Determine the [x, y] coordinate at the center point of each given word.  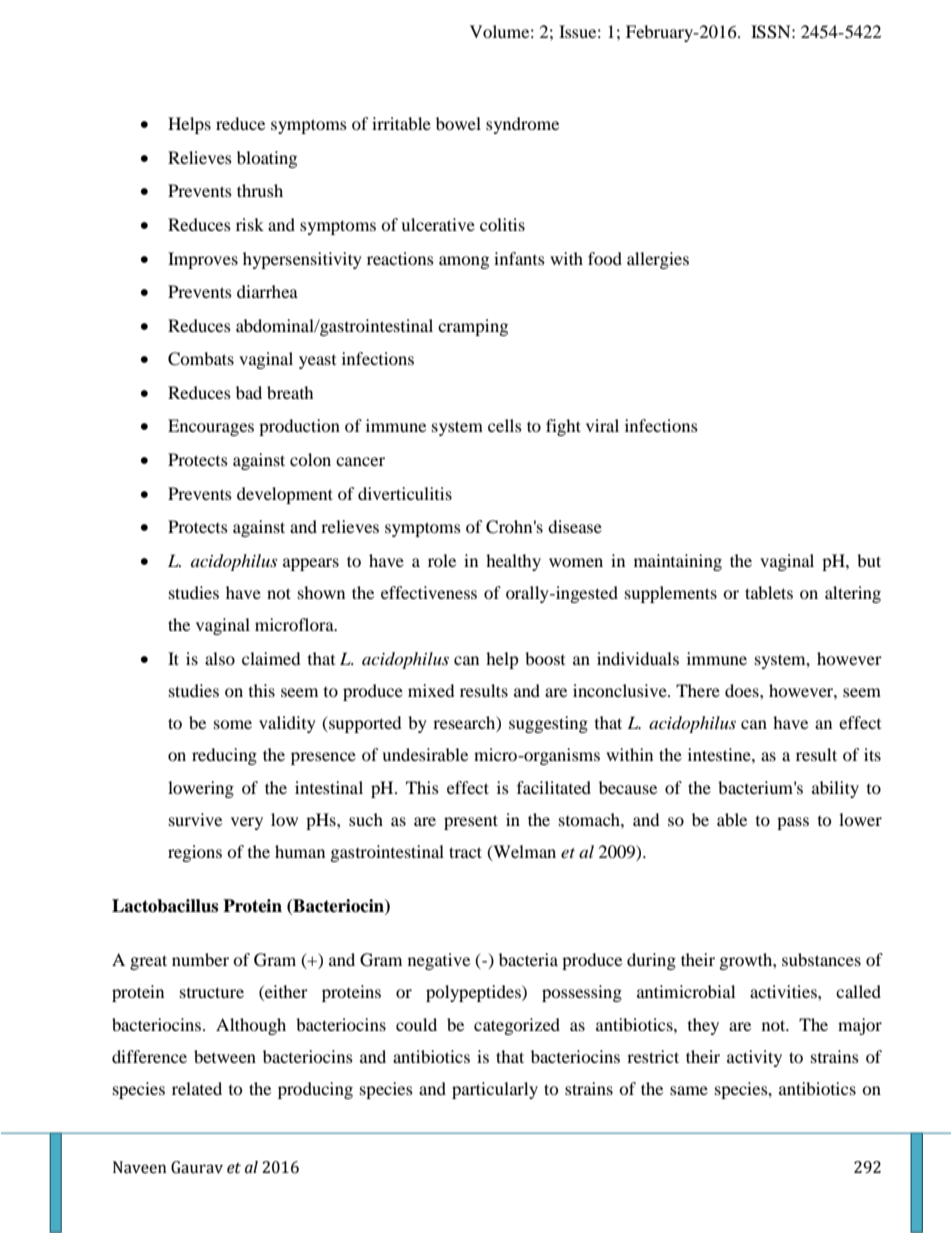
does [743, 690]
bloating [267, 159]
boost [545, 658]
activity [754, 1058]
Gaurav [197, 1167]
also [220, 658]
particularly [495, 1090]
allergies [658, 260]
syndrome [522, 125]
